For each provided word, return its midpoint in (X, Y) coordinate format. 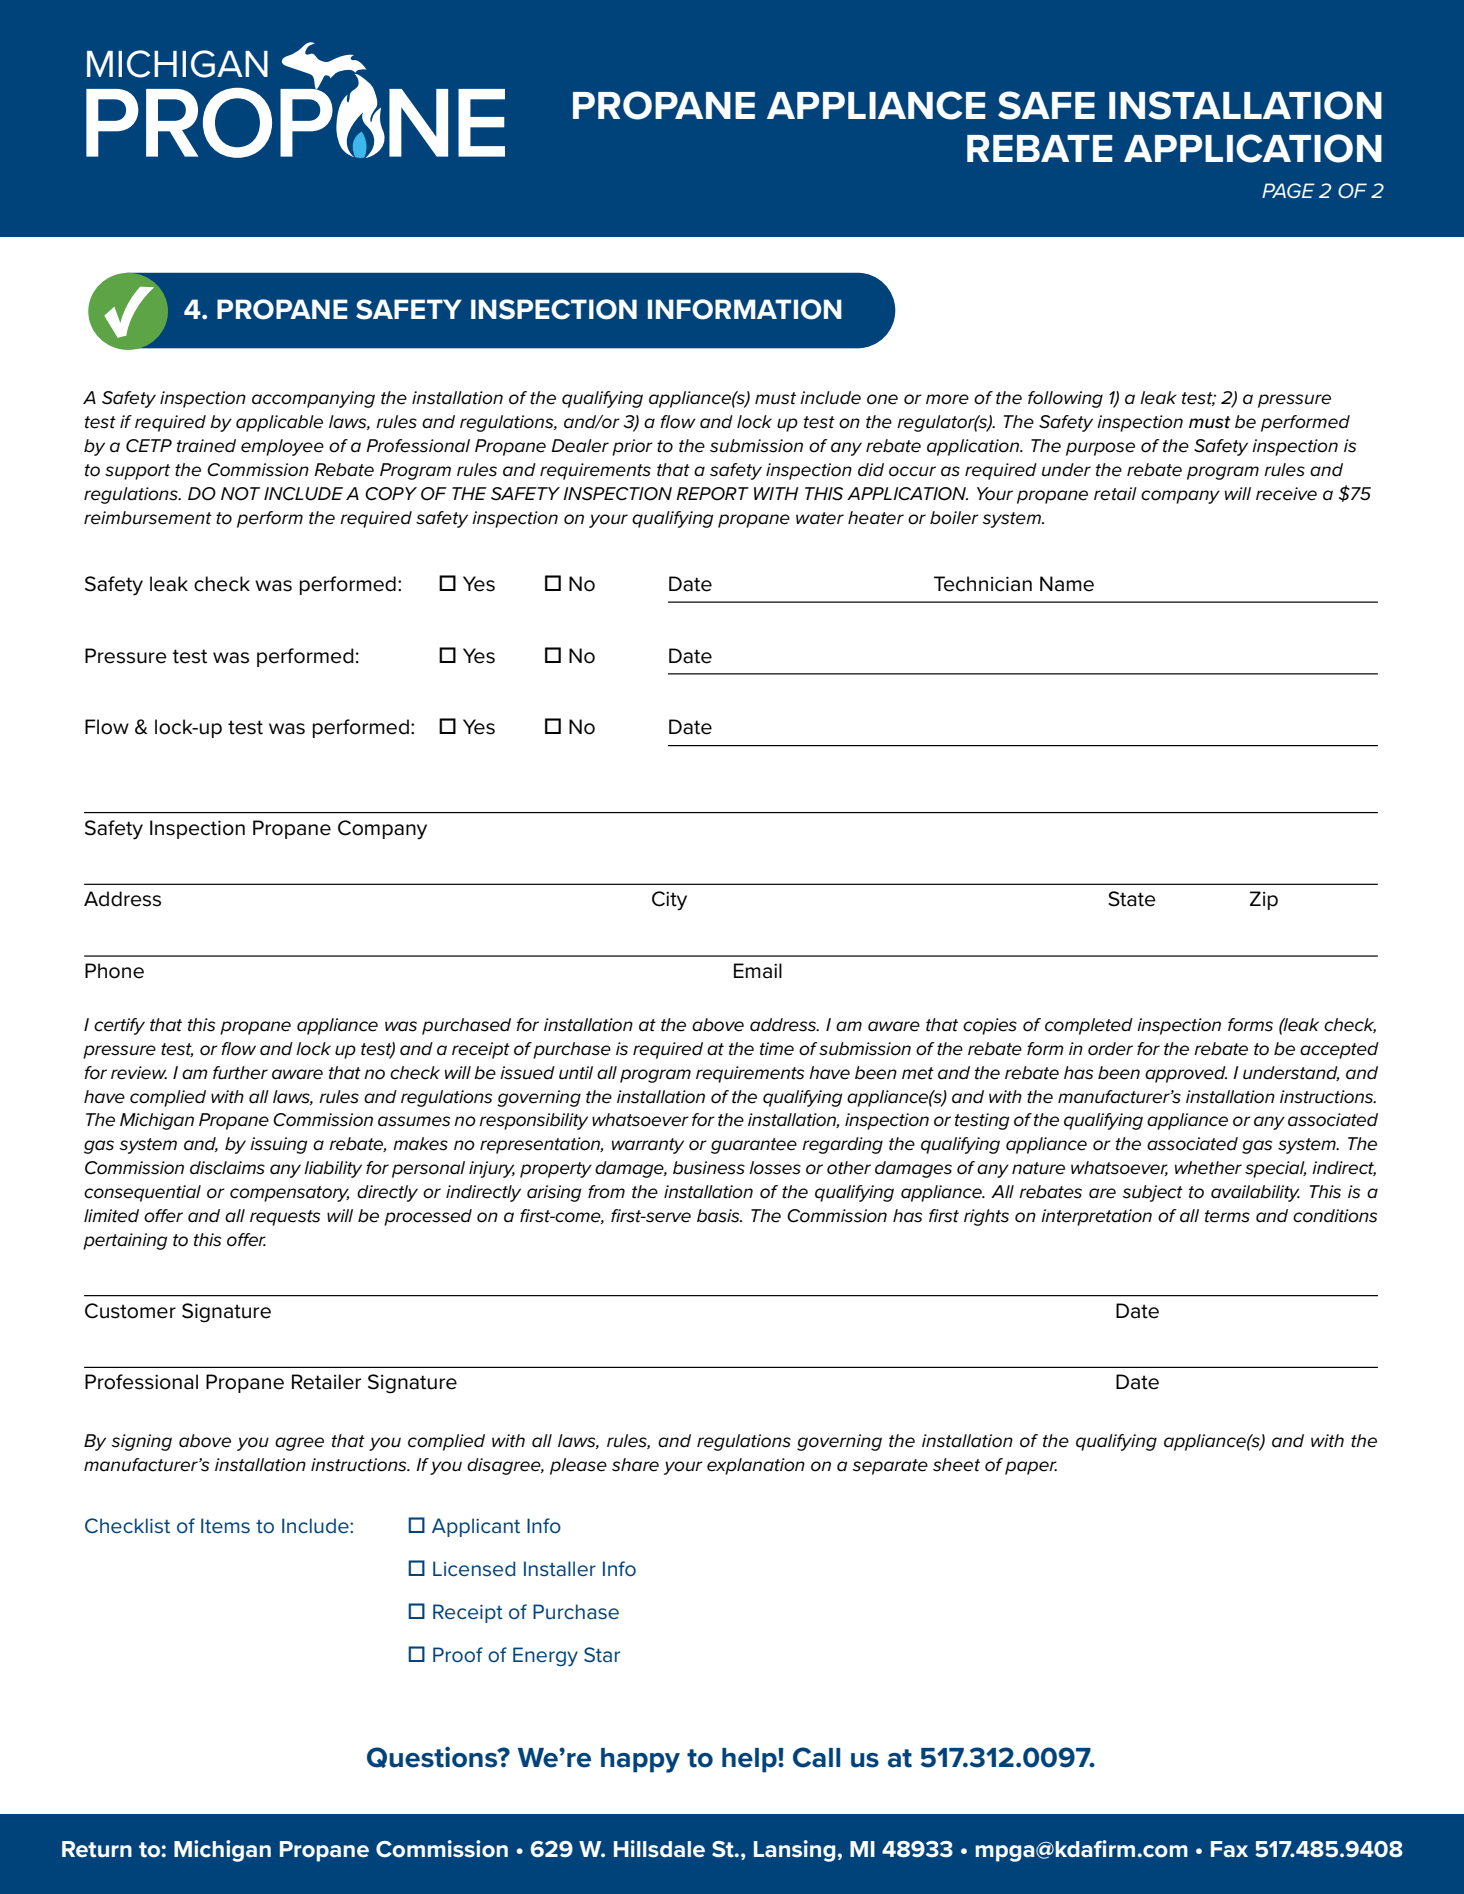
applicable (279, 423)
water (820, 518)
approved (1186, 1074)
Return (97, 1849)
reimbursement (148, 518)
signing (142, 1442)
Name (1067, 584)
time (777, 1049)
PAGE (1288, 190)
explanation (756, 1466)
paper (1031, 1468)
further (240, 1073)
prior (632, 447)
